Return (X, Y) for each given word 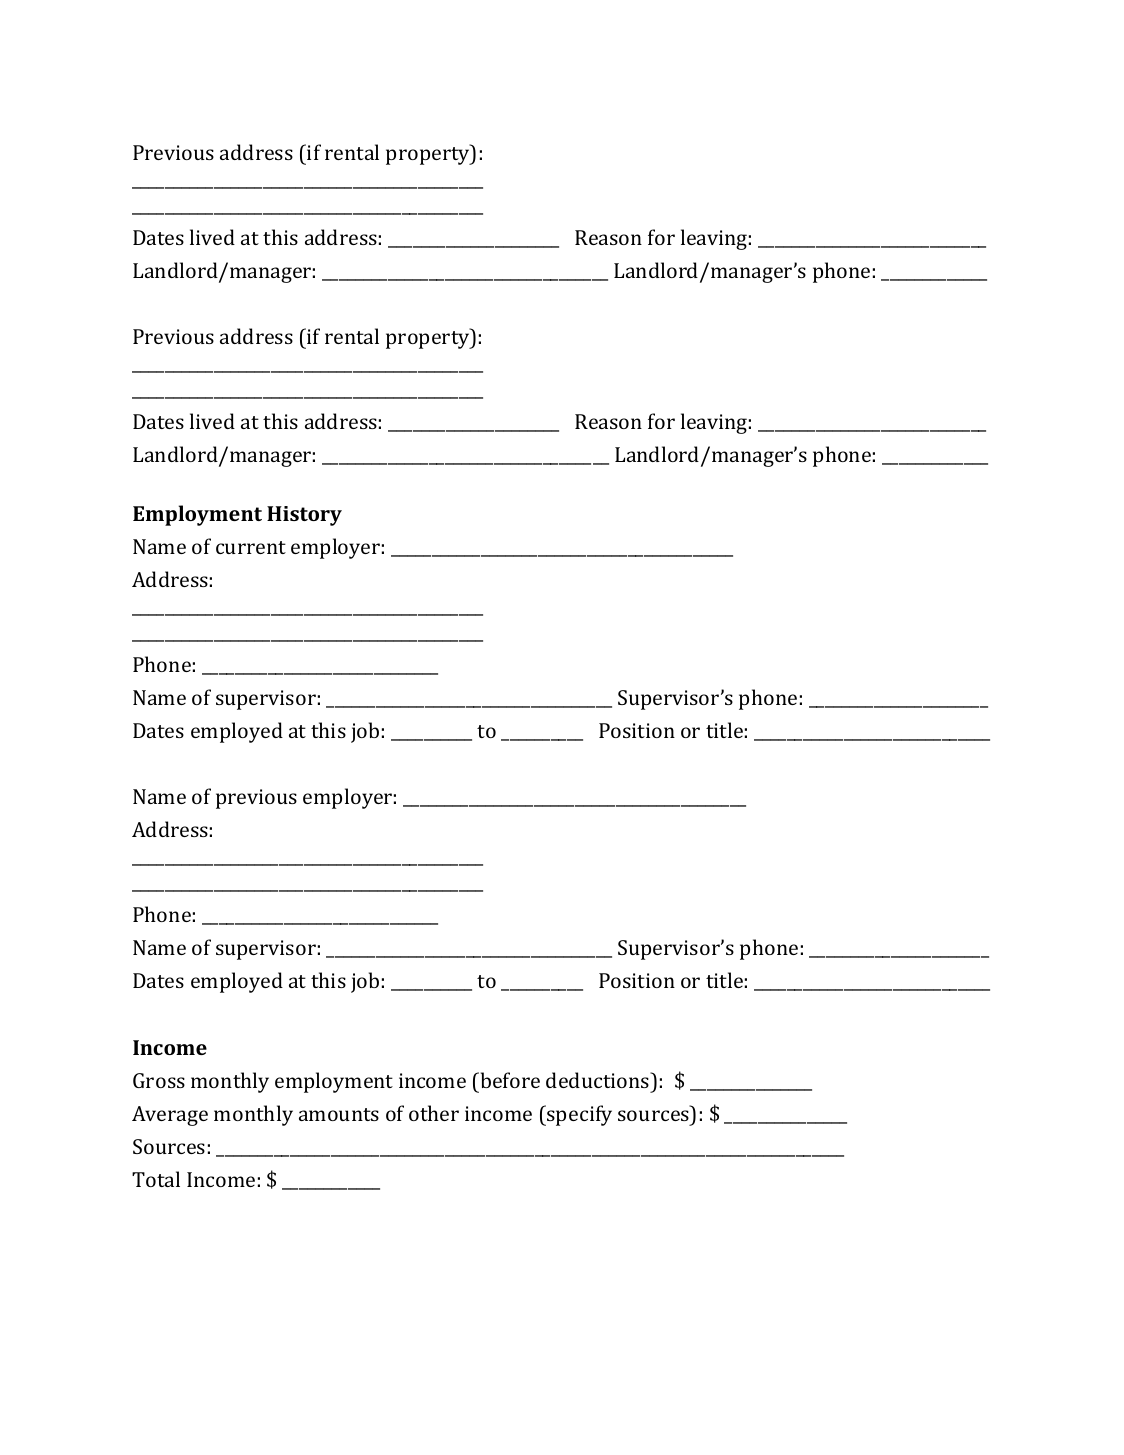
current (251, 547)
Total (156, 1179)
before (509, 1080)
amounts (339, 1114)
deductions (599, 1080)
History (304, 516)
